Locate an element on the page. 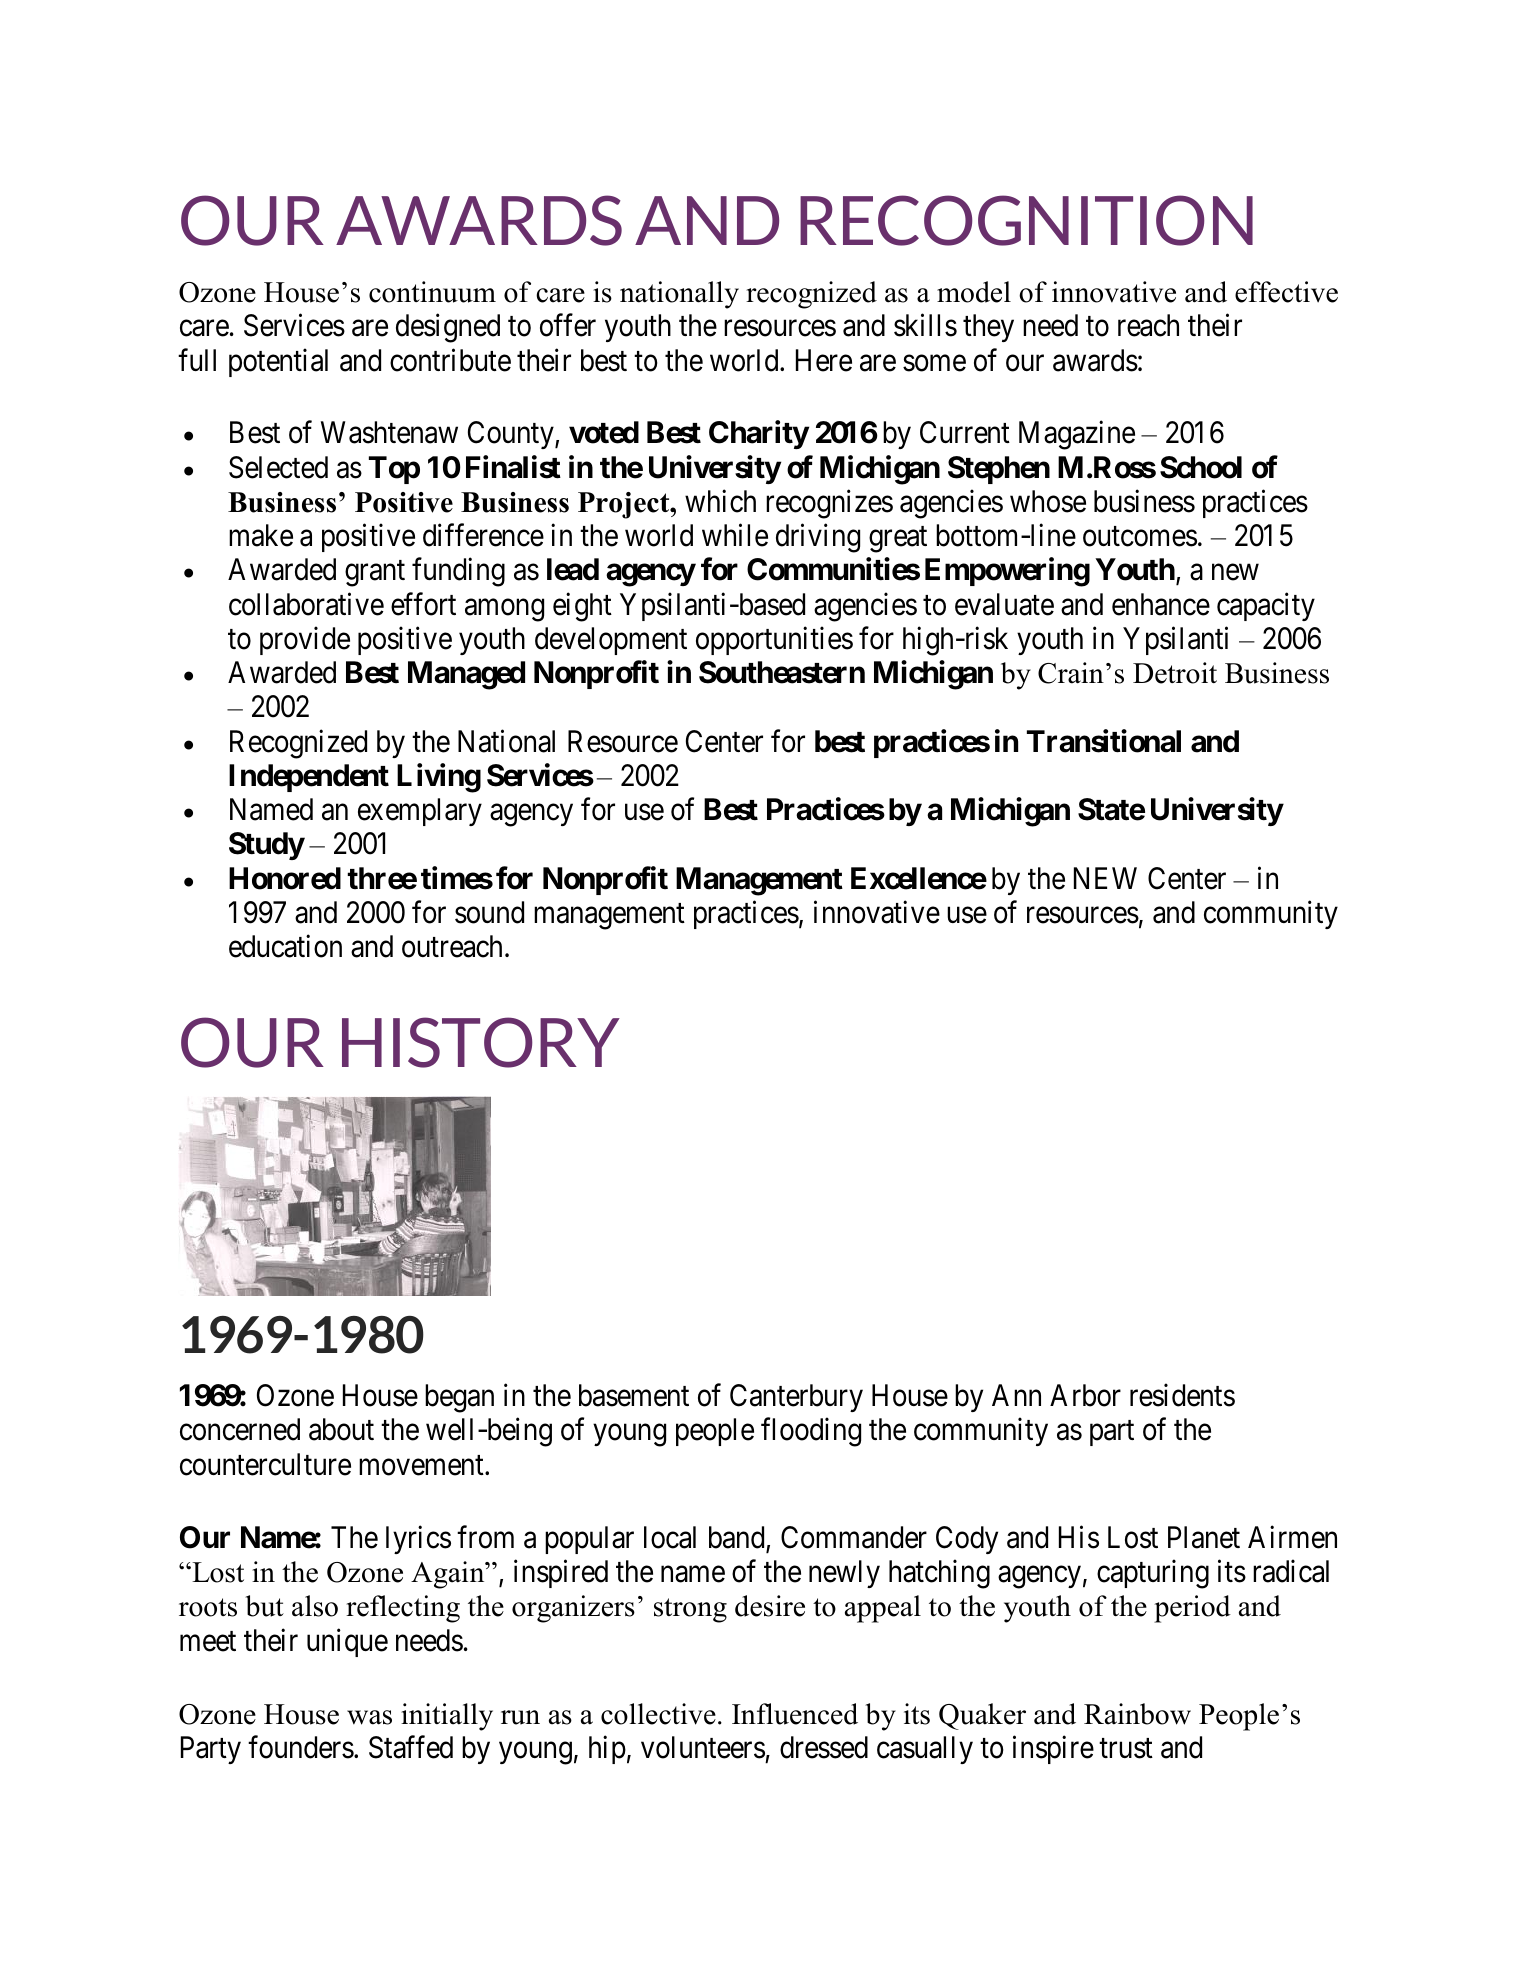  Here is located at coordinates (824, 360).
